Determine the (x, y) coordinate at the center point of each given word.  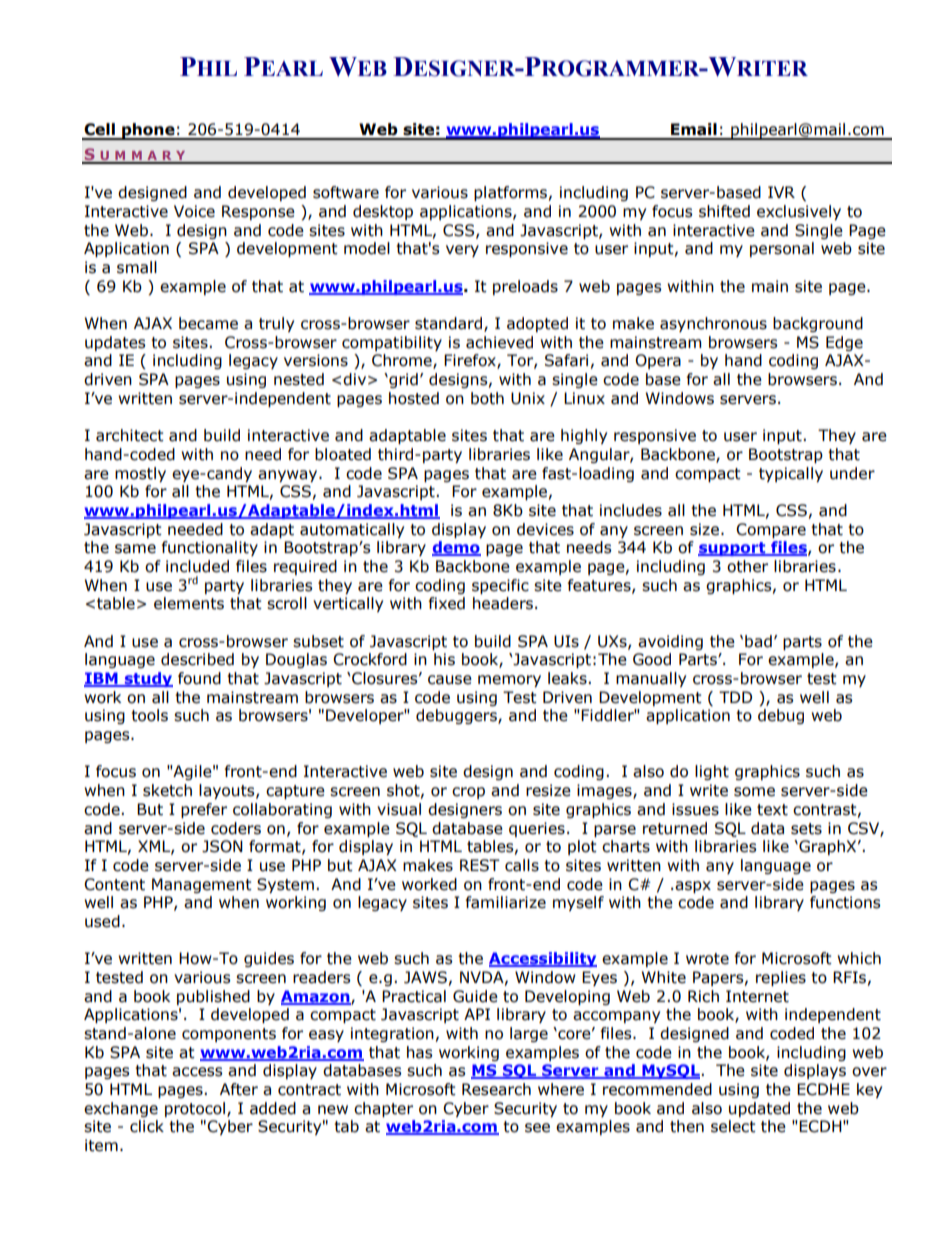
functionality (210, 548)
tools (149, 715)
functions (845, 902)
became (208, 323)
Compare (771, 530)
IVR (781, 192)
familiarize (506, 902)
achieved (499, 342)
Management (202, 885)
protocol (195, 1109)
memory (509, 681)
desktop (383, 212)
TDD (735, 697)
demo (456, 548)
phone (148, 131)
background (818, 324)
